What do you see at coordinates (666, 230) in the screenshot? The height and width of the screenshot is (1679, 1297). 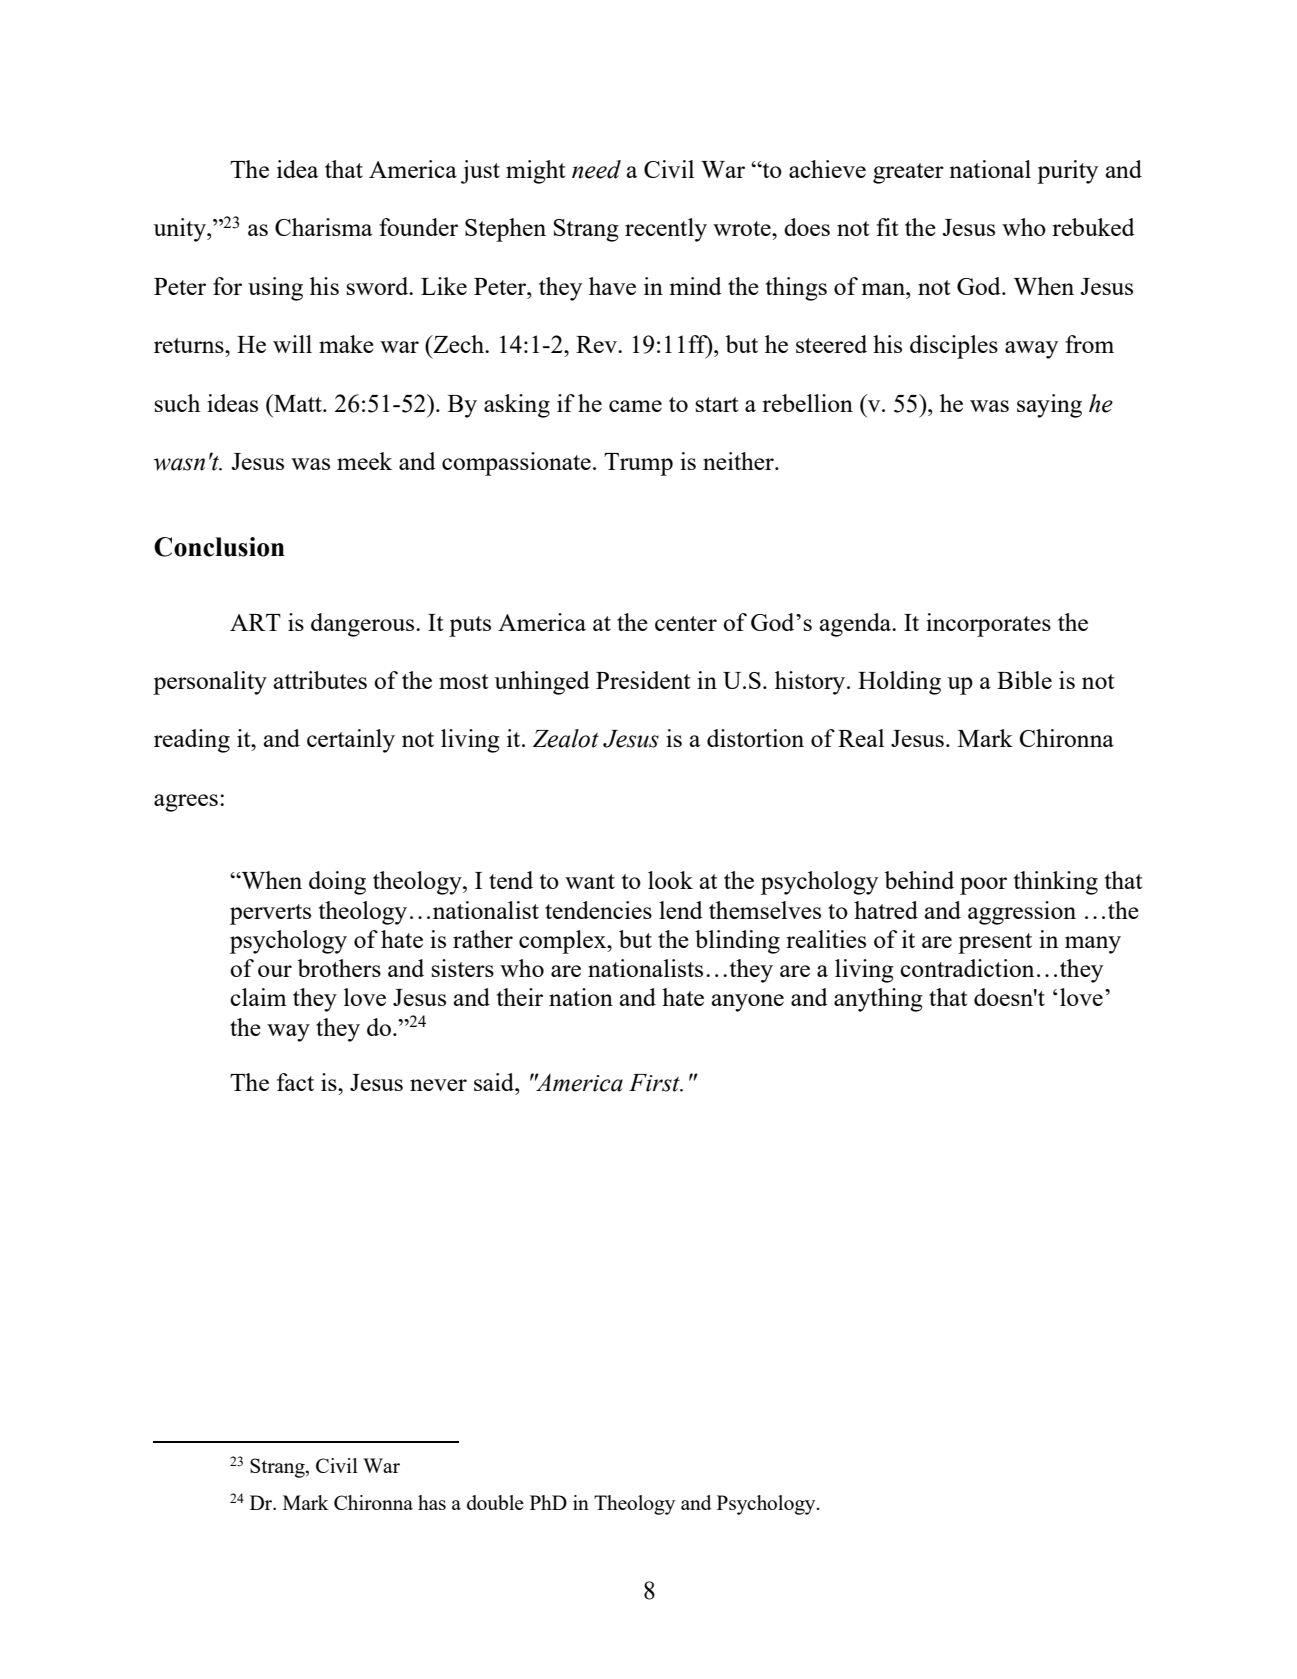 I see `recently` at bounding box center [666, 230].
